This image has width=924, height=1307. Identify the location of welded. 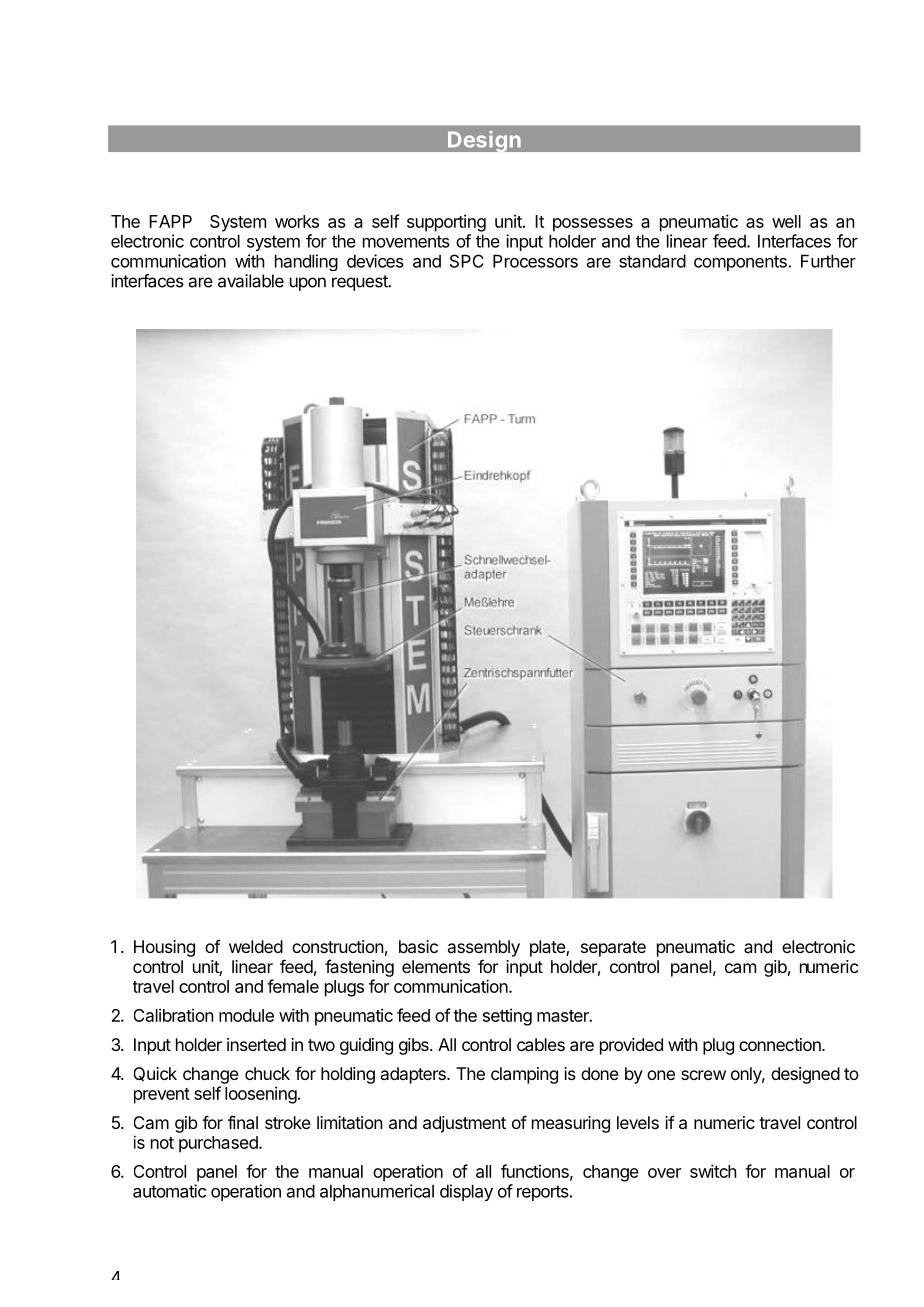
(256, 946).
